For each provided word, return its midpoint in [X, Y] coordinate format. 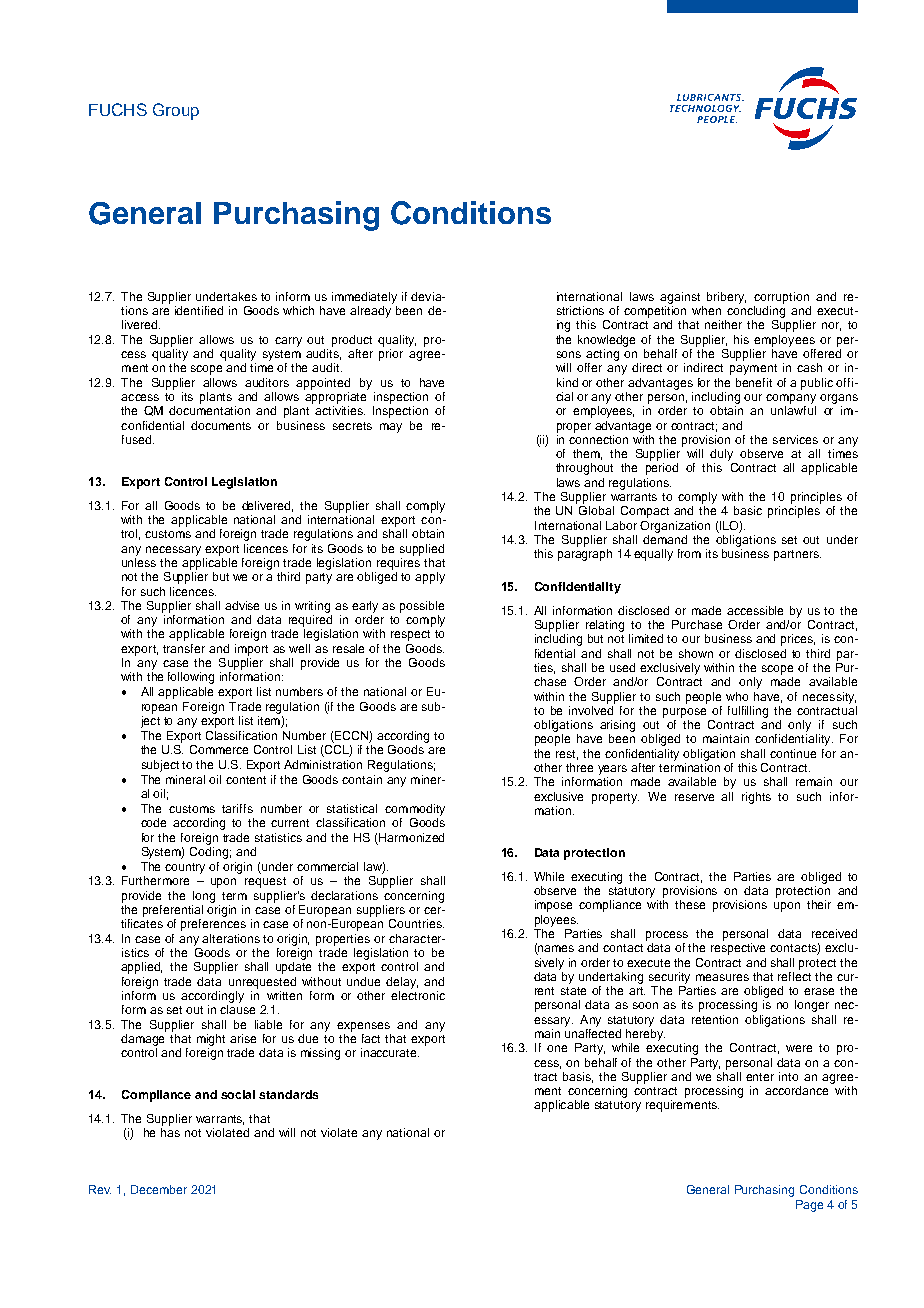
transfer [184, 648]
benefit [754, 382]
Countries [416, 923]
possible [422, 607]
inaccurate [390, 1052]
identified [199, 310]
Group [176, 111]
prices [798, 640]
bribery [726, 298]
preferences [213, 925]
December [159, 1189]
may [391, 428]
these [690, 904]
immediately [364, 298]
